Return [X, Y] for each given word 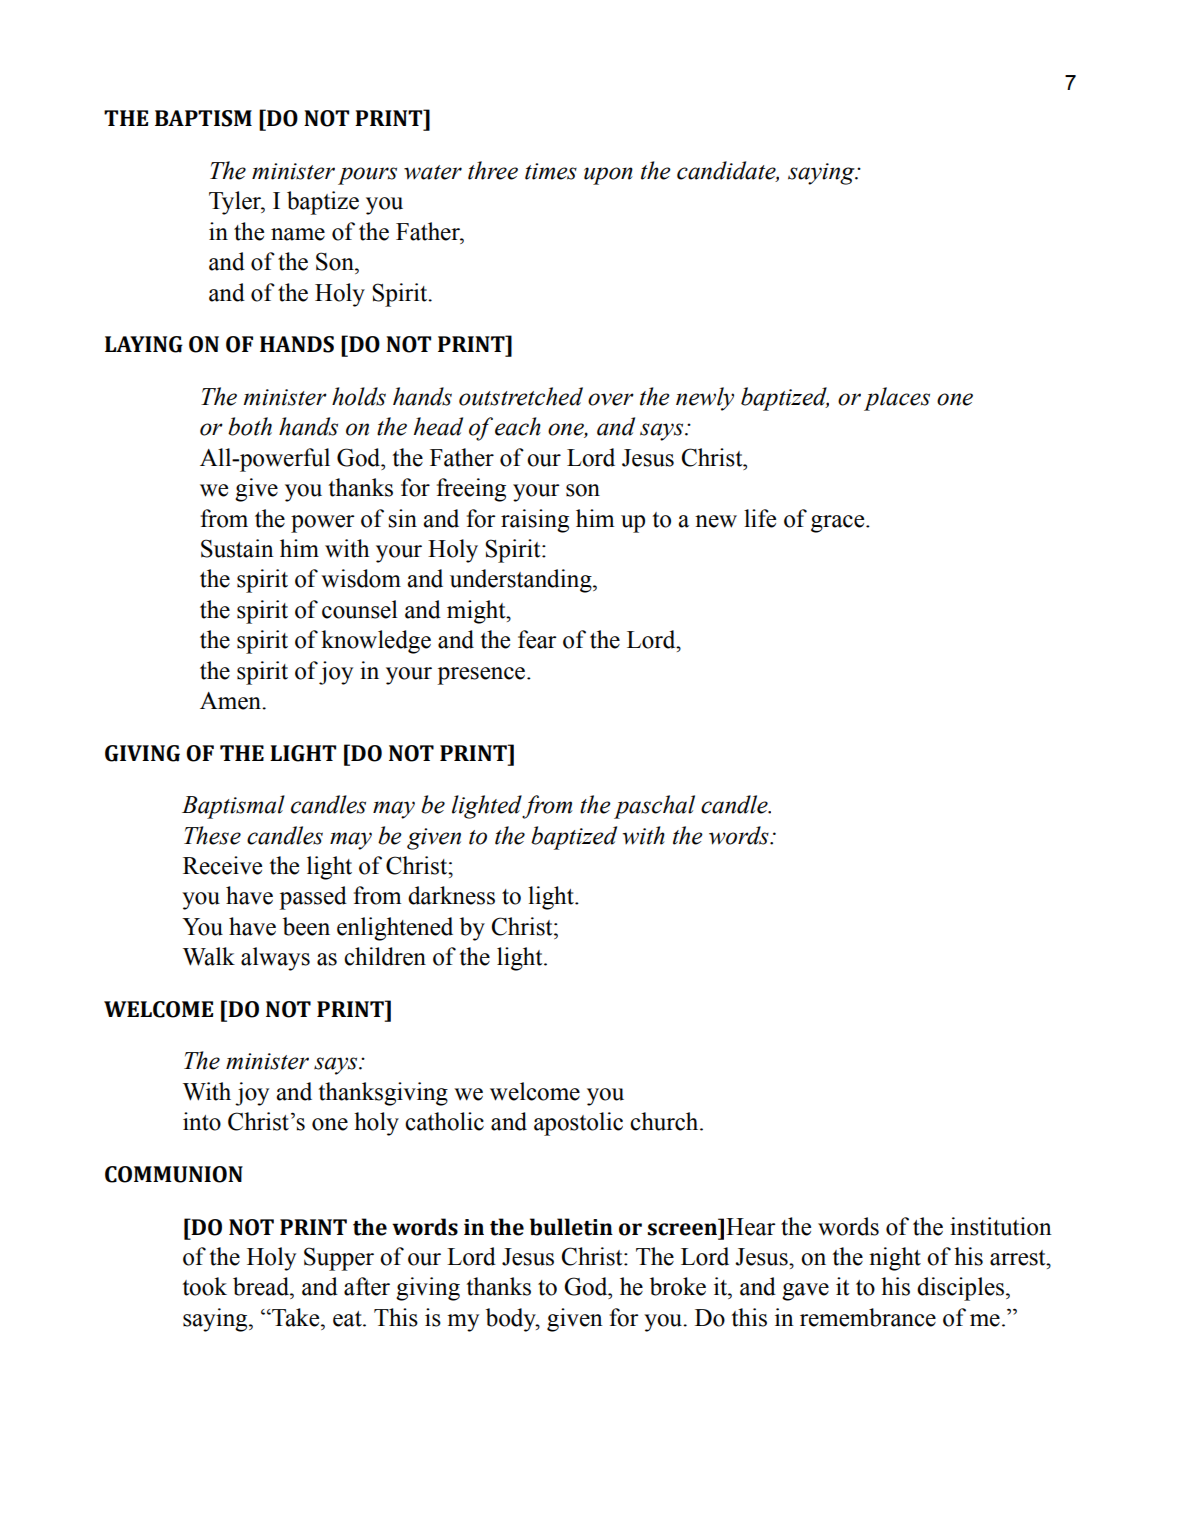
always [275, 959]
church [665, 1121]
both [250, 426]
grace [839, 524]
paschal [654, 807]
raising [535, 521]
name [298, 234]
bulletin [571, 1227]
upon [608, 176]
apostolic [578, 1124]
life [760, 518]
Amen [231, 701]
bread [262, 1286]
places [897, 399]
